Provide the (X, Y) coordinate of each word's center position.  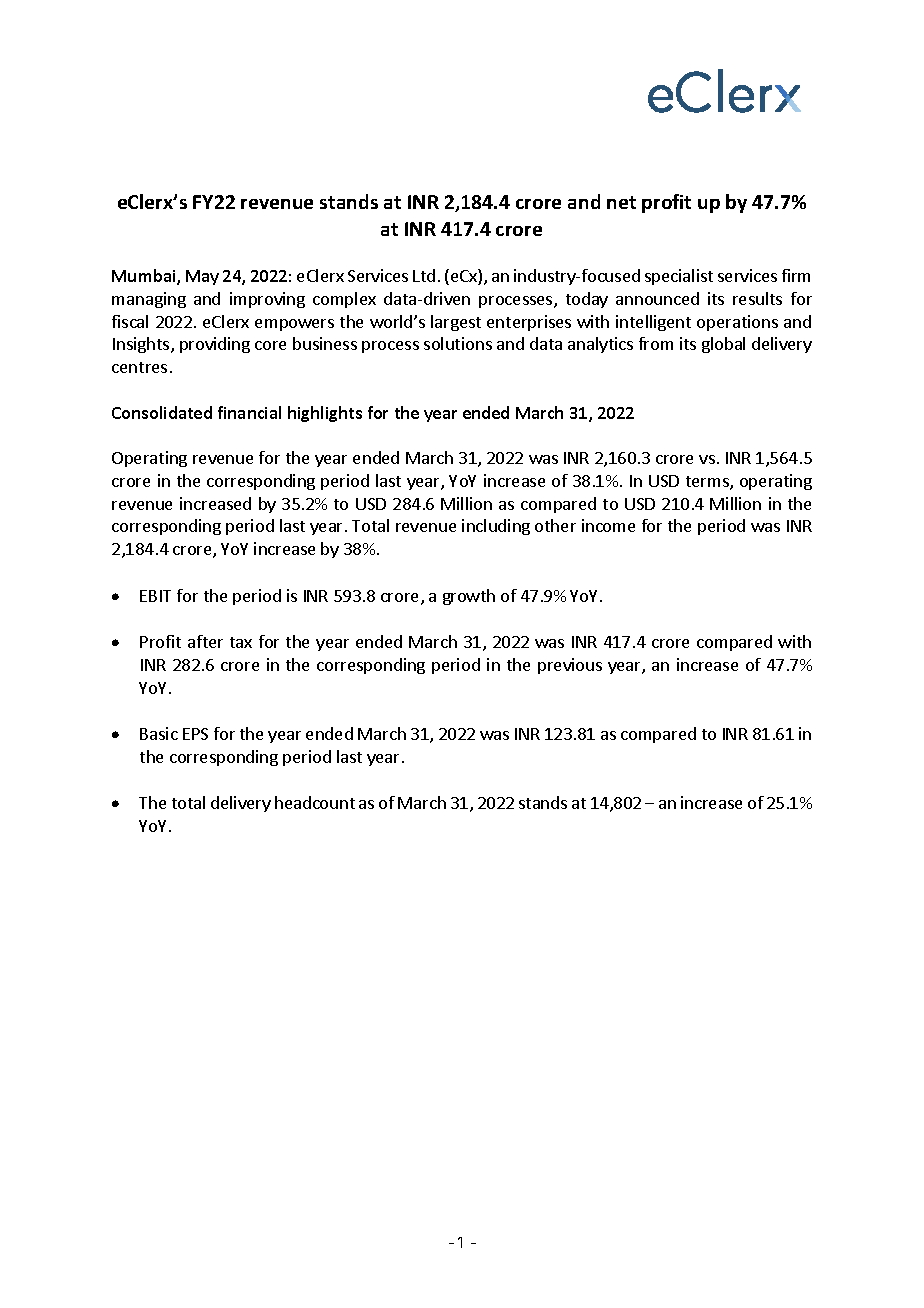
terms (708, 483)
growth (469, 597)
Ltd (424, 275)
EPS (195, 734)
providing (215, 345)
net (621, 202)
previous (570, 666)
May (202, 277)
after (205, 641)
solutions (458, 343)
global (723, 345)
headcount (315, 802)
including (496, 527)
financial (249, 412)
